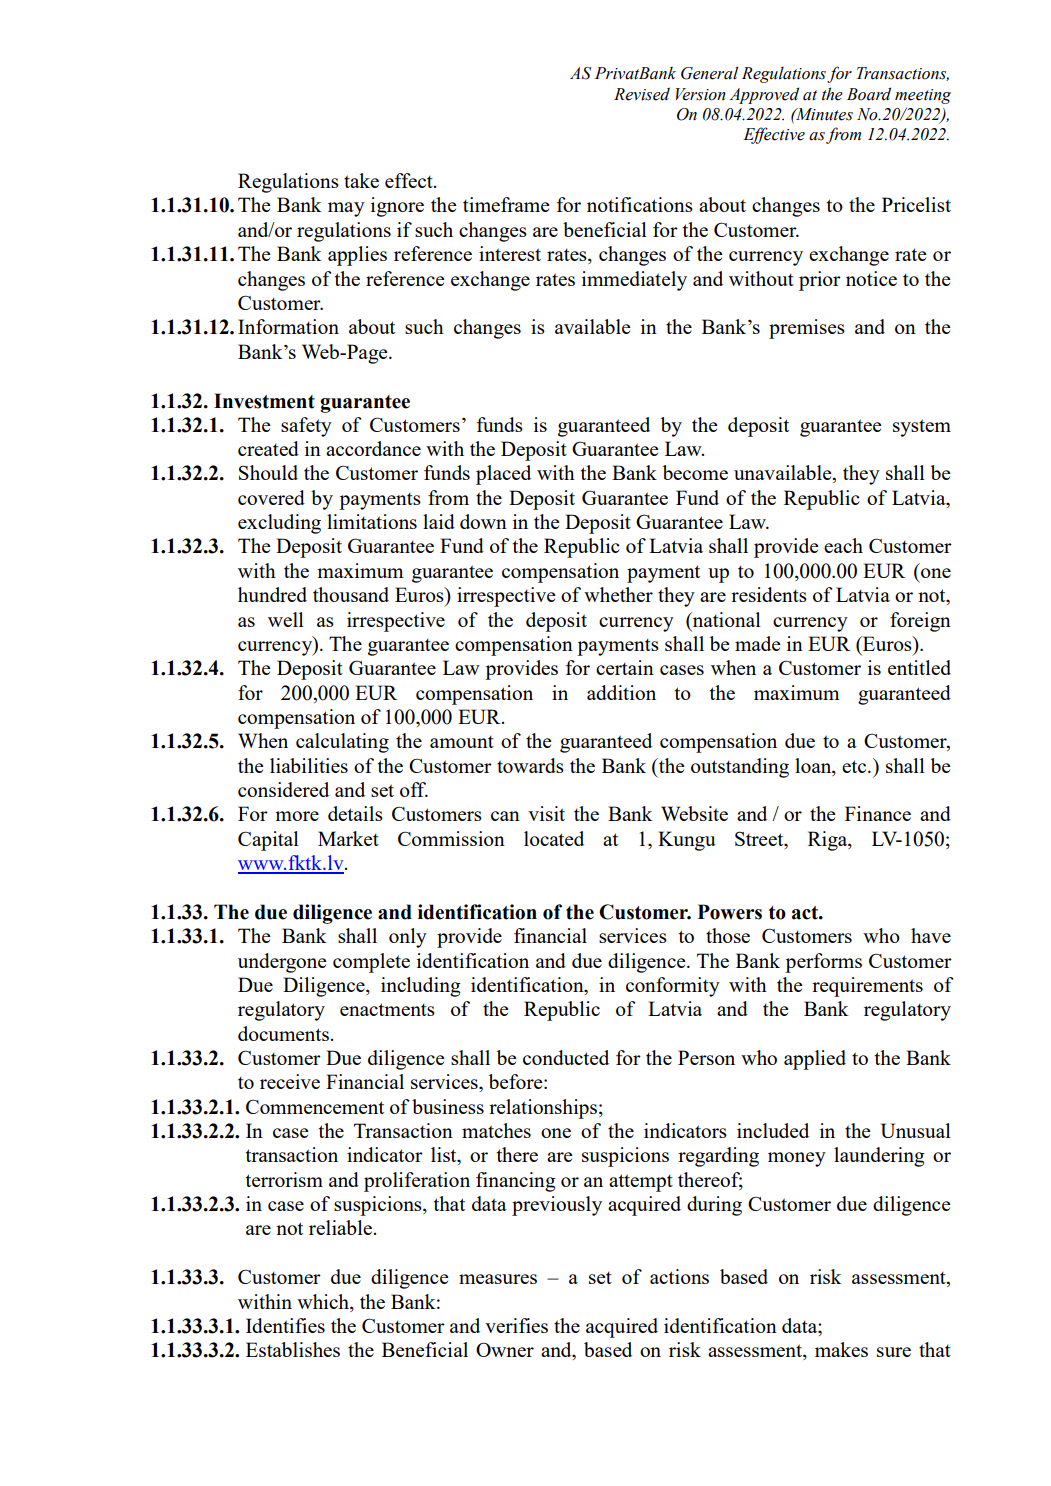 Image resolution: width=1051 pixels, height=1486 pixels. Describe the element at coordinates (516, 1325) in the document. I see `verifies` at that location.
